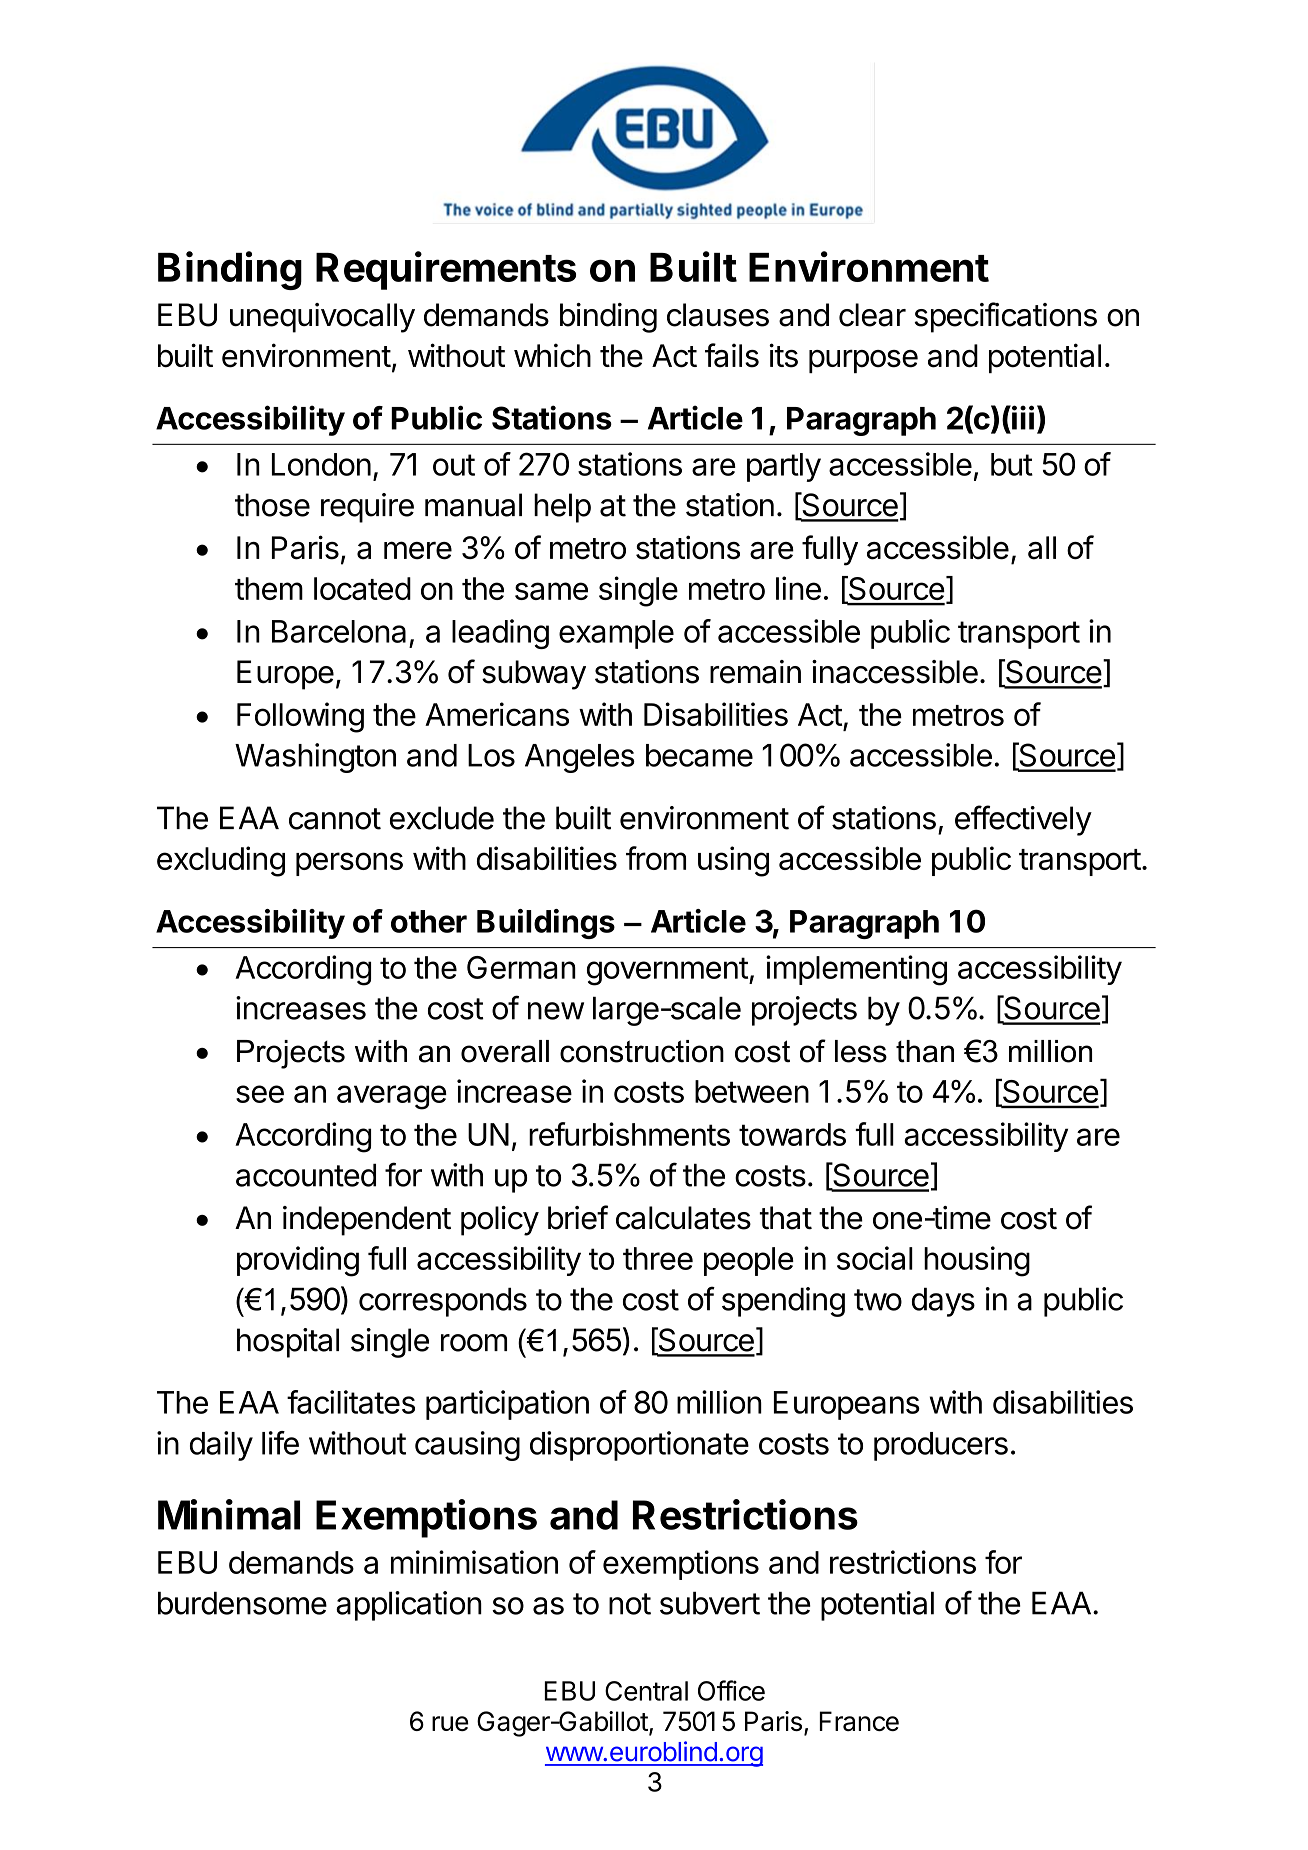 This page has width=1308, height=1850. I want to click on social, so click(875, 1258).
